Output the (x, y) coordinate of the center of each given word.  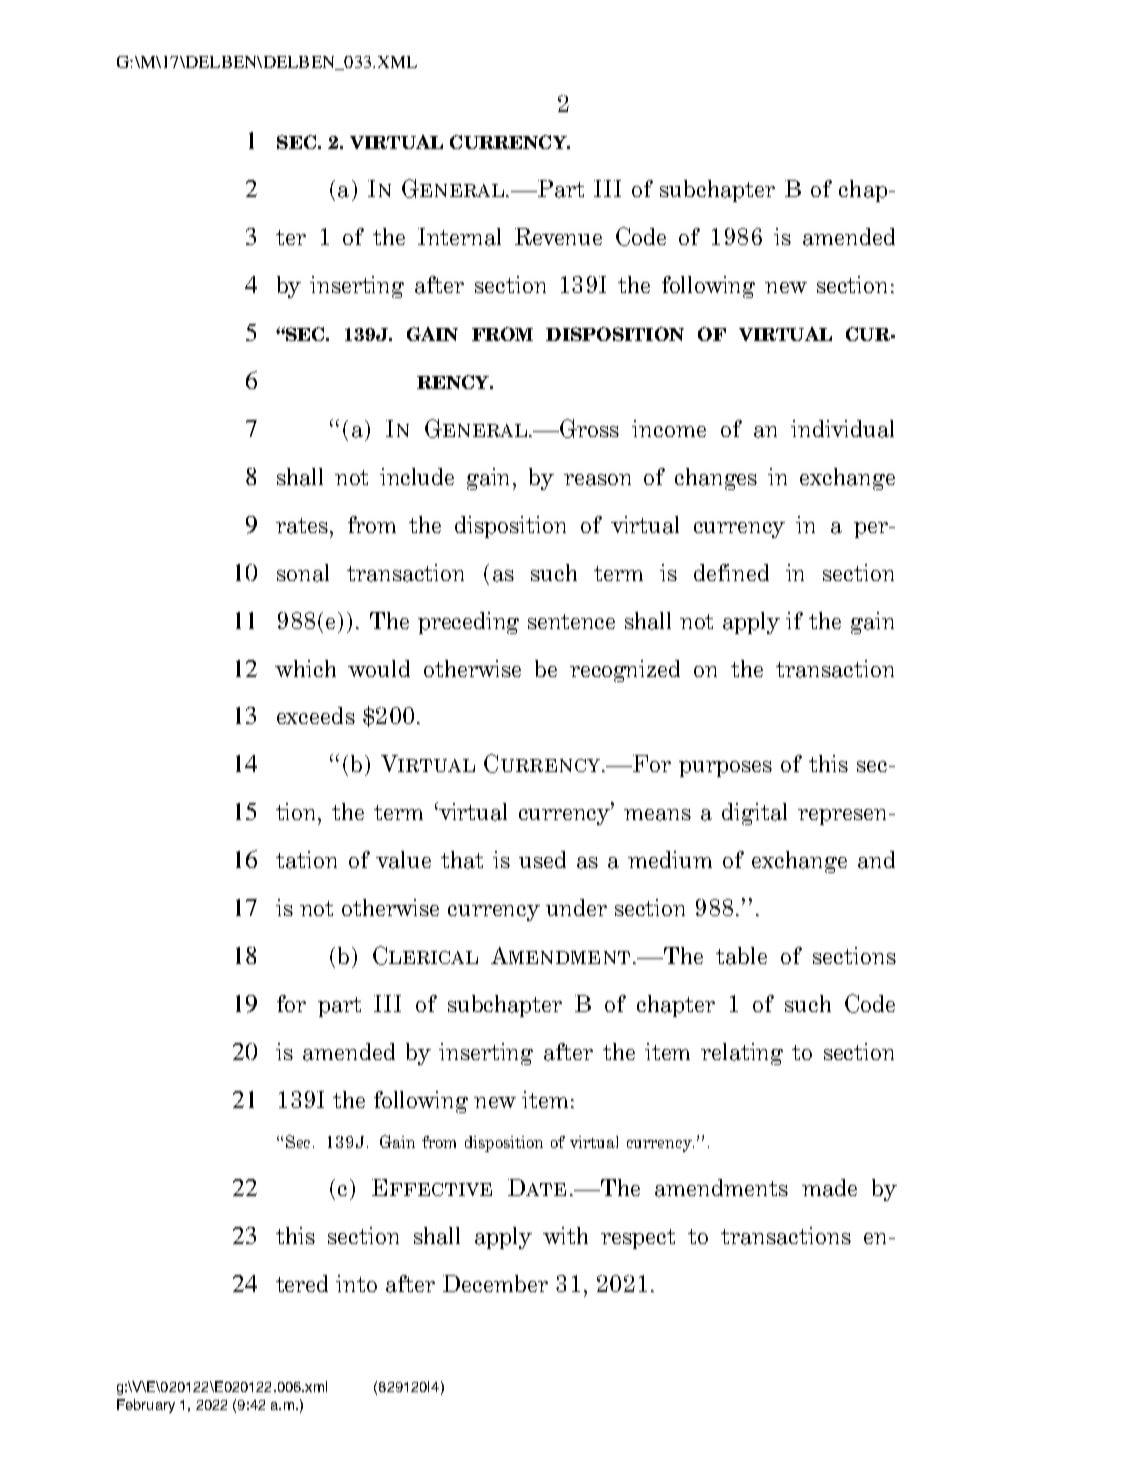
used (542, 859)
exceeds (316, 715)
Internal (459, 237)
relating (742, 1054)
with (565, 1235)
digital (754, 814)
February (146, 1406)
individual (842, 429)
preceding (468, 623)
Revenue (558, 236)
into (356, 1283)
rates (303, 526)
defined (731, 572)
